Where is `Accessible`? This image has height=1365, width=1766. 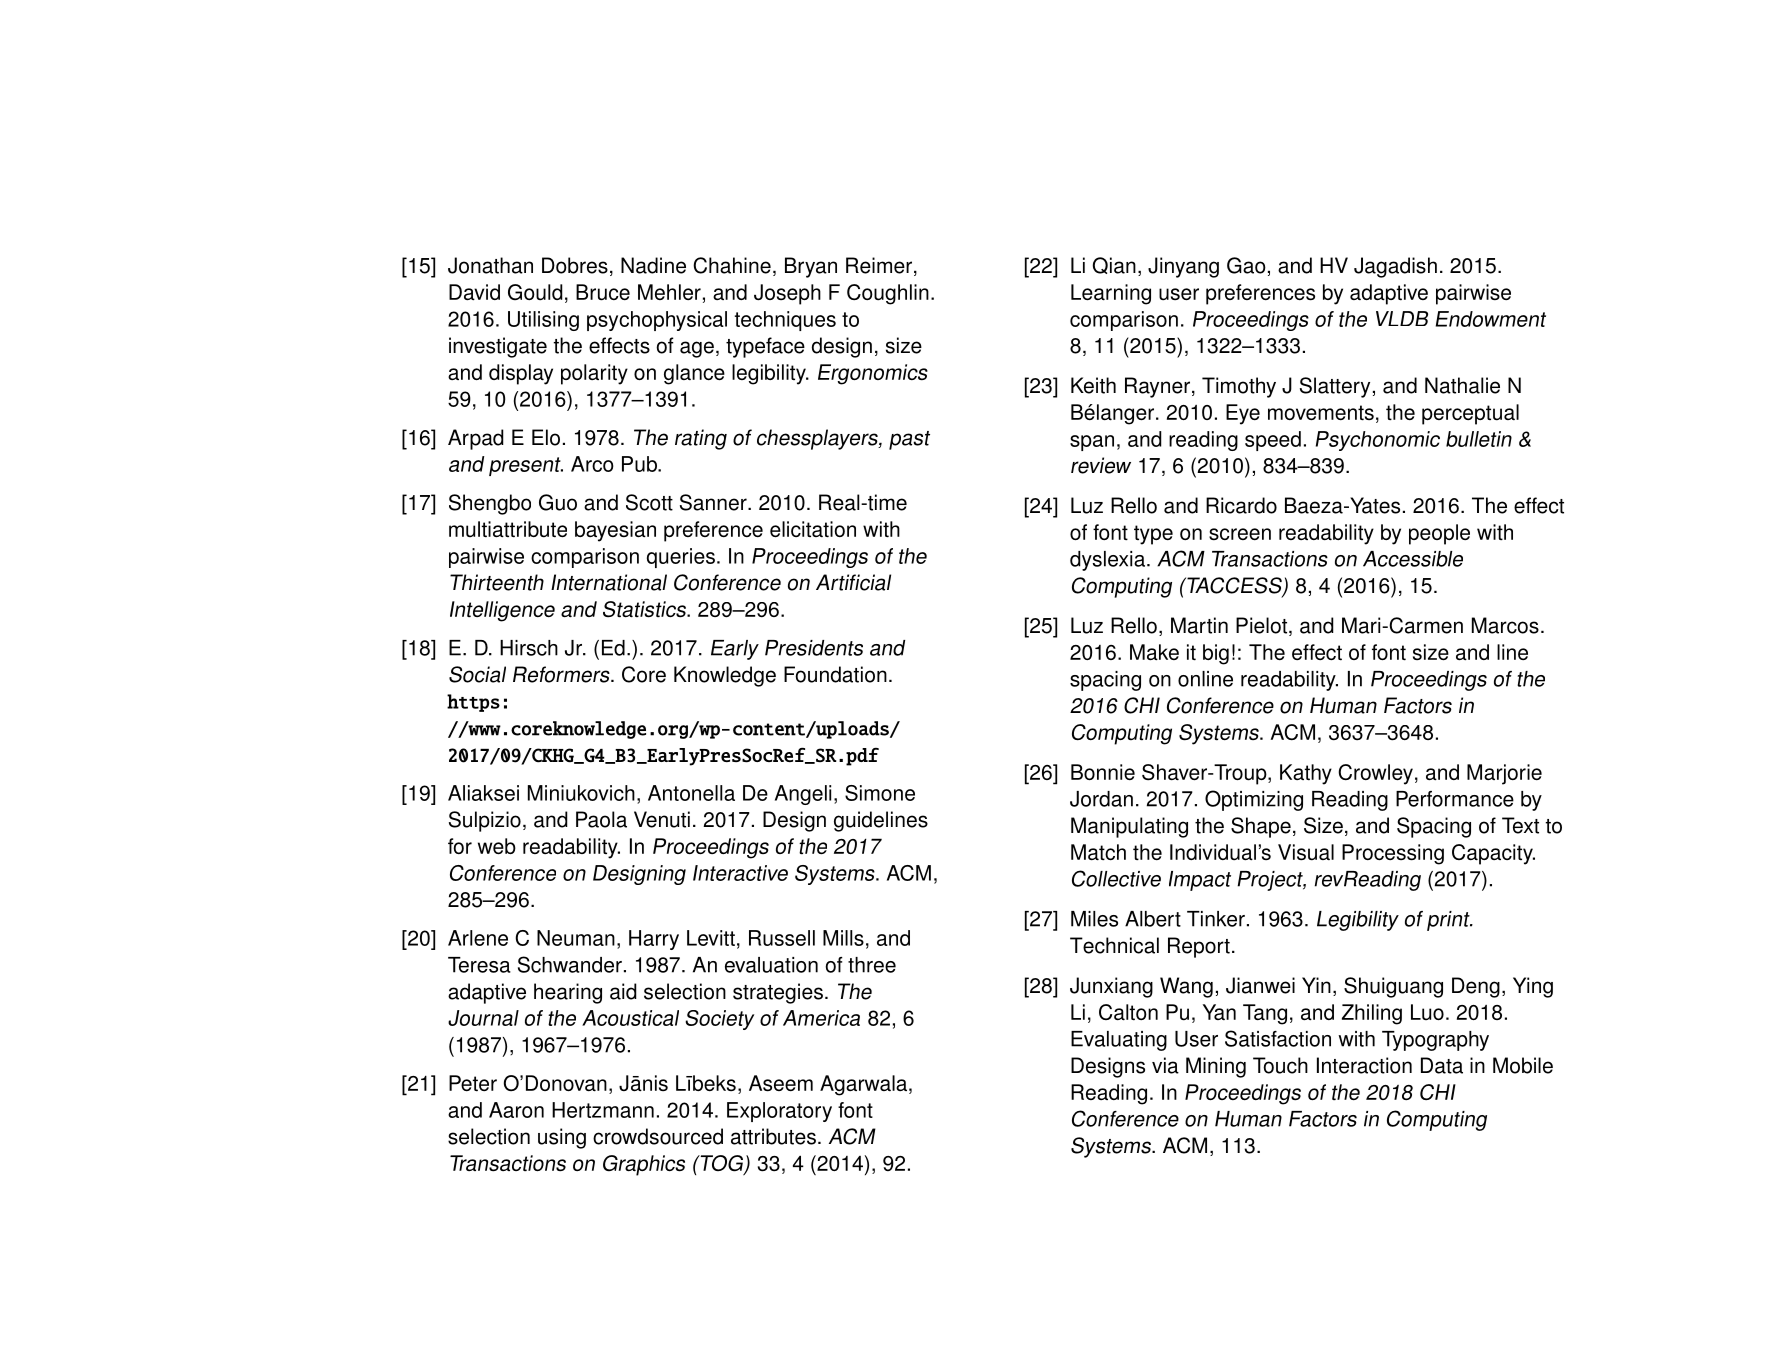 Accessible is located at coordinates (1413, 559).
